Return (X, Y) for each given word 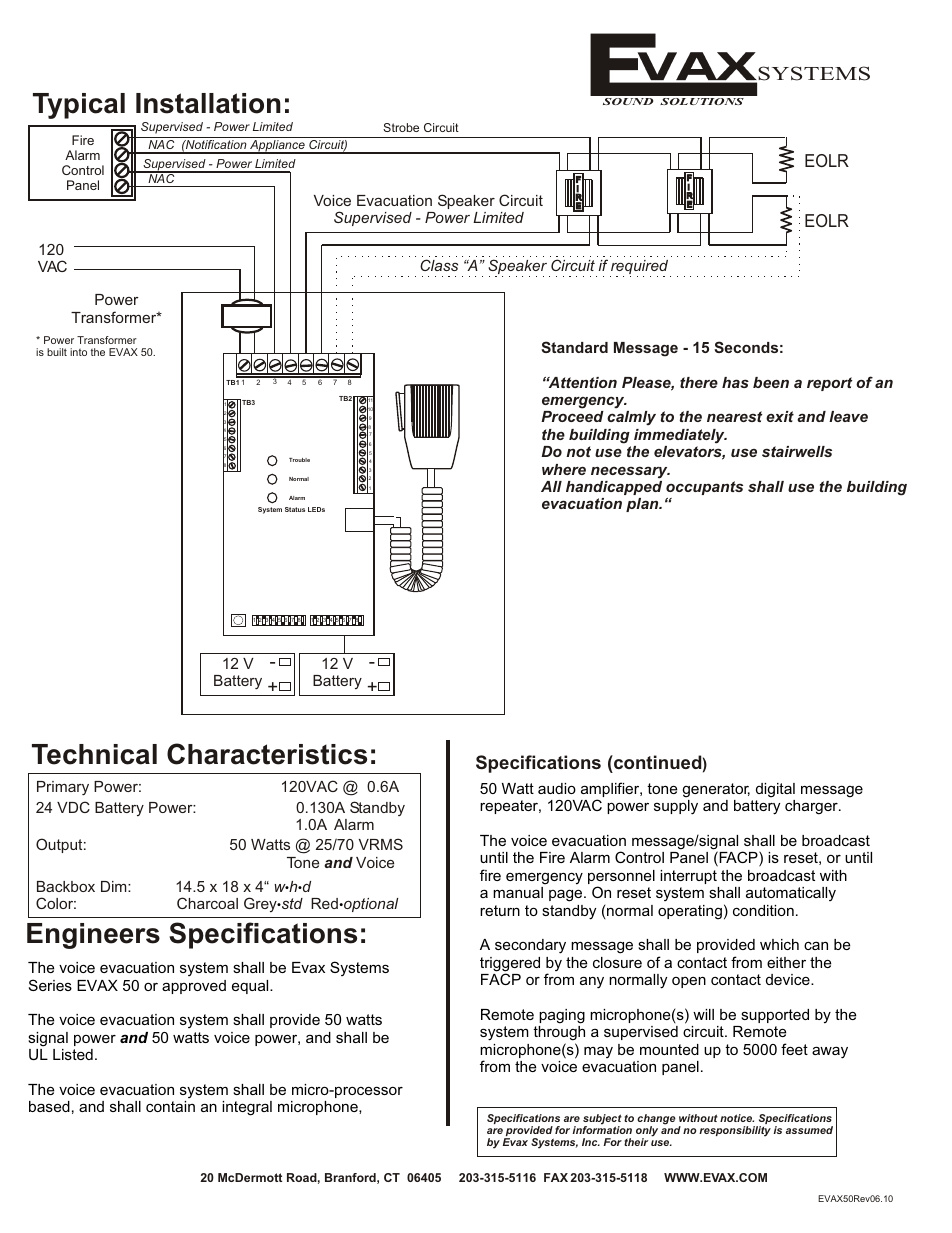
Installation (208, 103)
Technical (94, 754)
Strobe (401, 127)
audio (557, 788)
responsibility (735, 1131)
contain (170, 1106)
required (640, 268)
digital (775, 790)
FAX (557, 1177)
